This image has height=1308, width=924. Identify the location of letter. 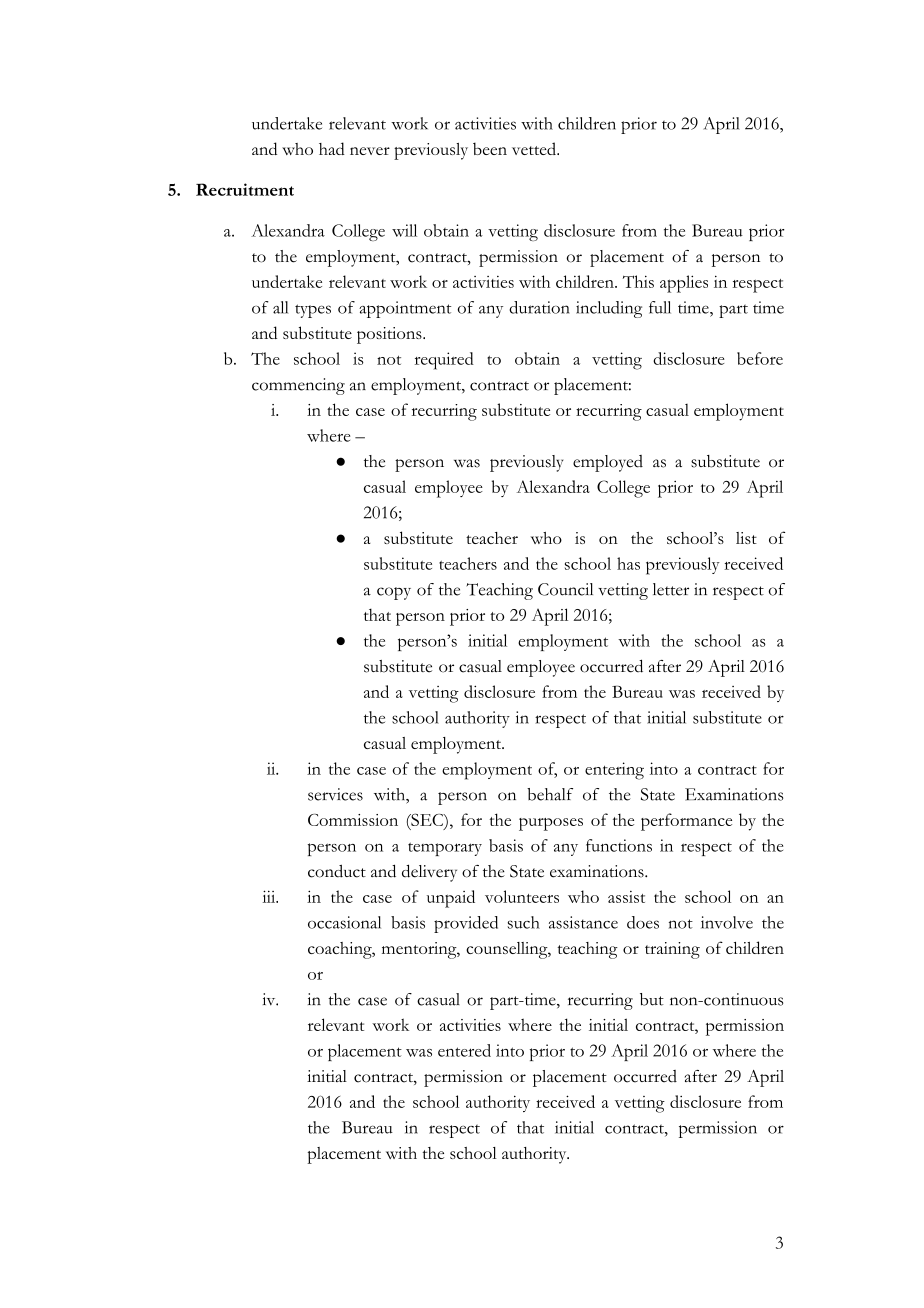
(671, 589).
